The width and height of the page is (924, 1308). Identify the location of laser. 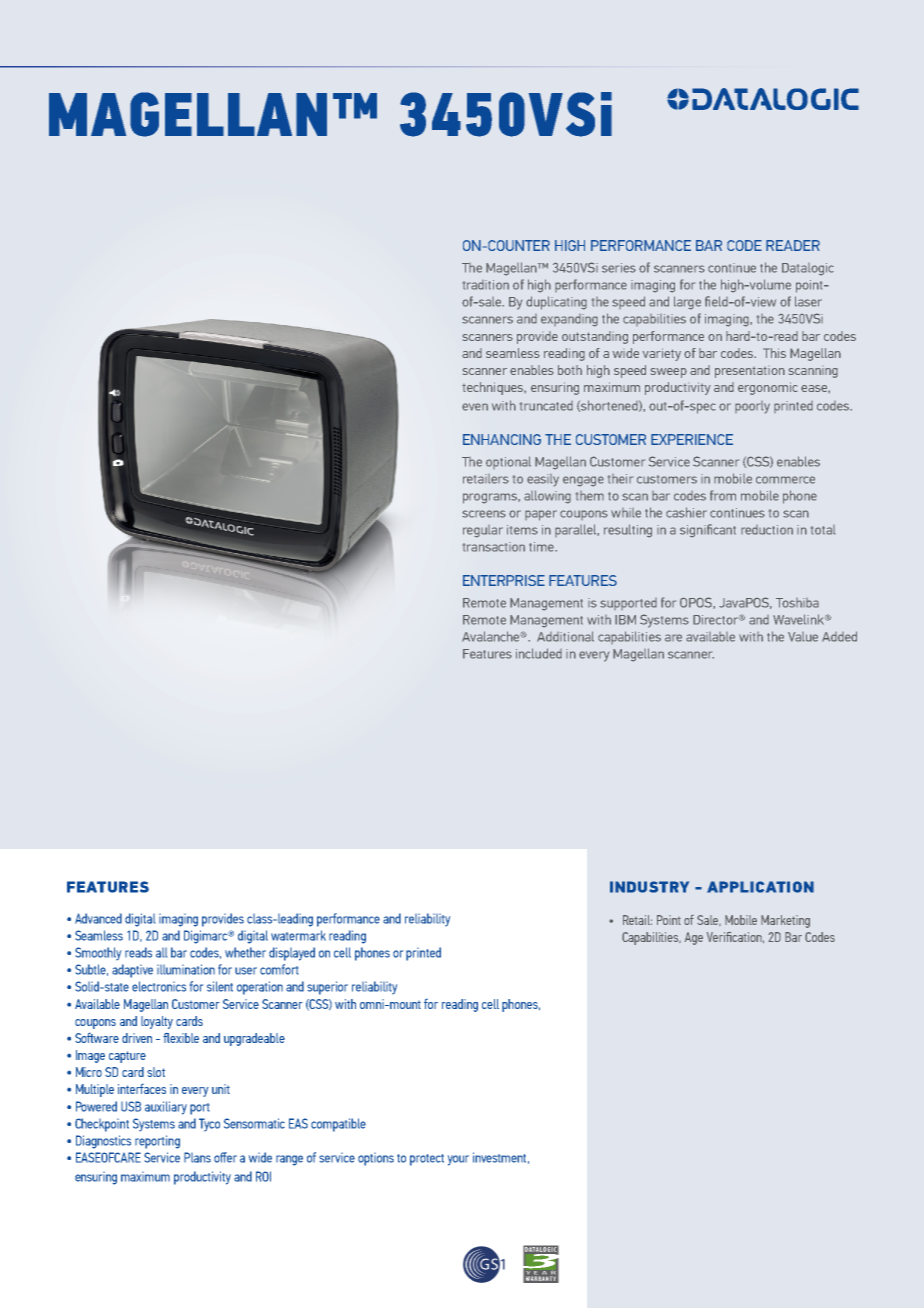
(808, 301).
